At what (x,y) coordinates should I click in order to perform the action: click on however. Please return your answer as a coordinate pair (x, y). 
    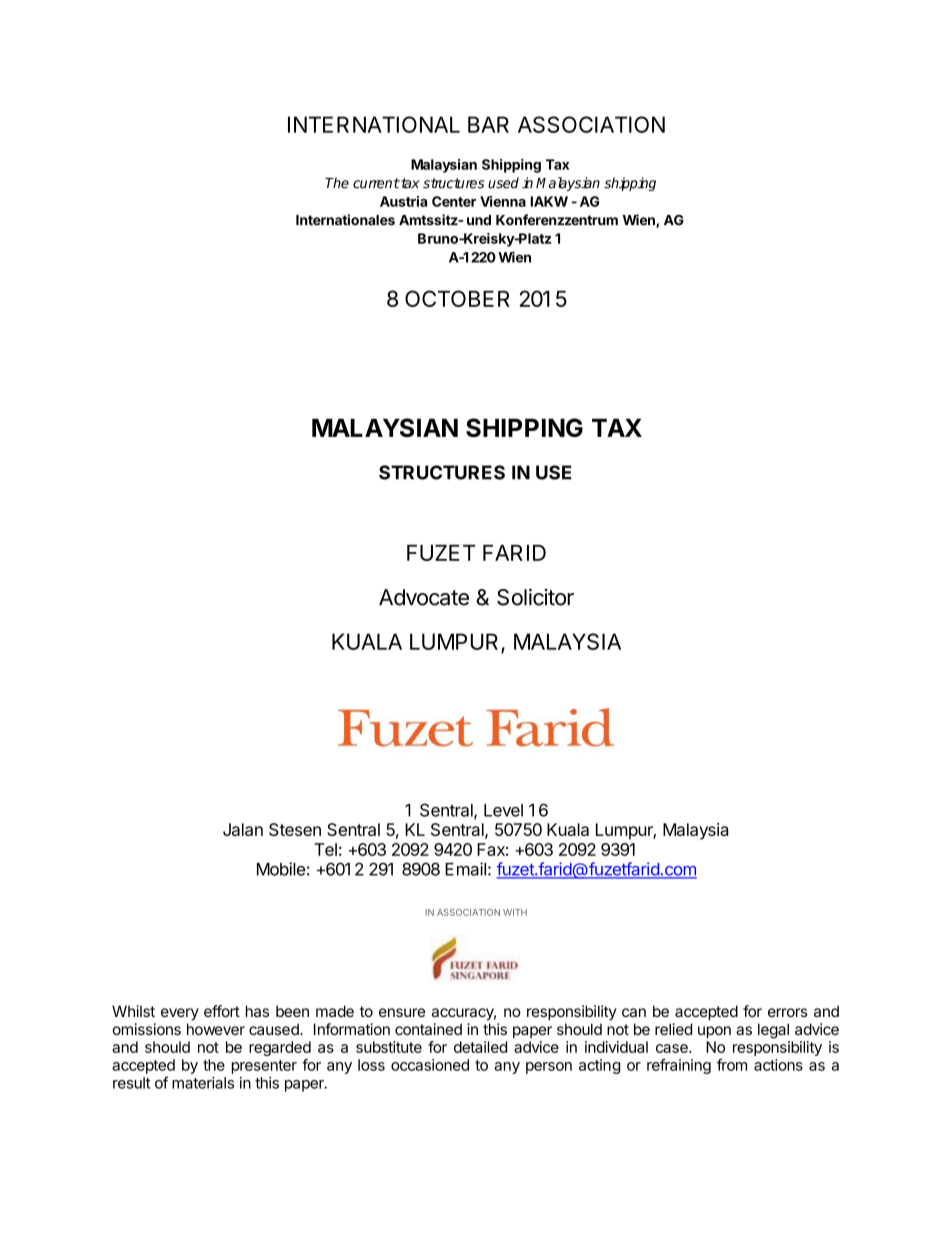
    Looking at the image, I should click on (216, 1029).
